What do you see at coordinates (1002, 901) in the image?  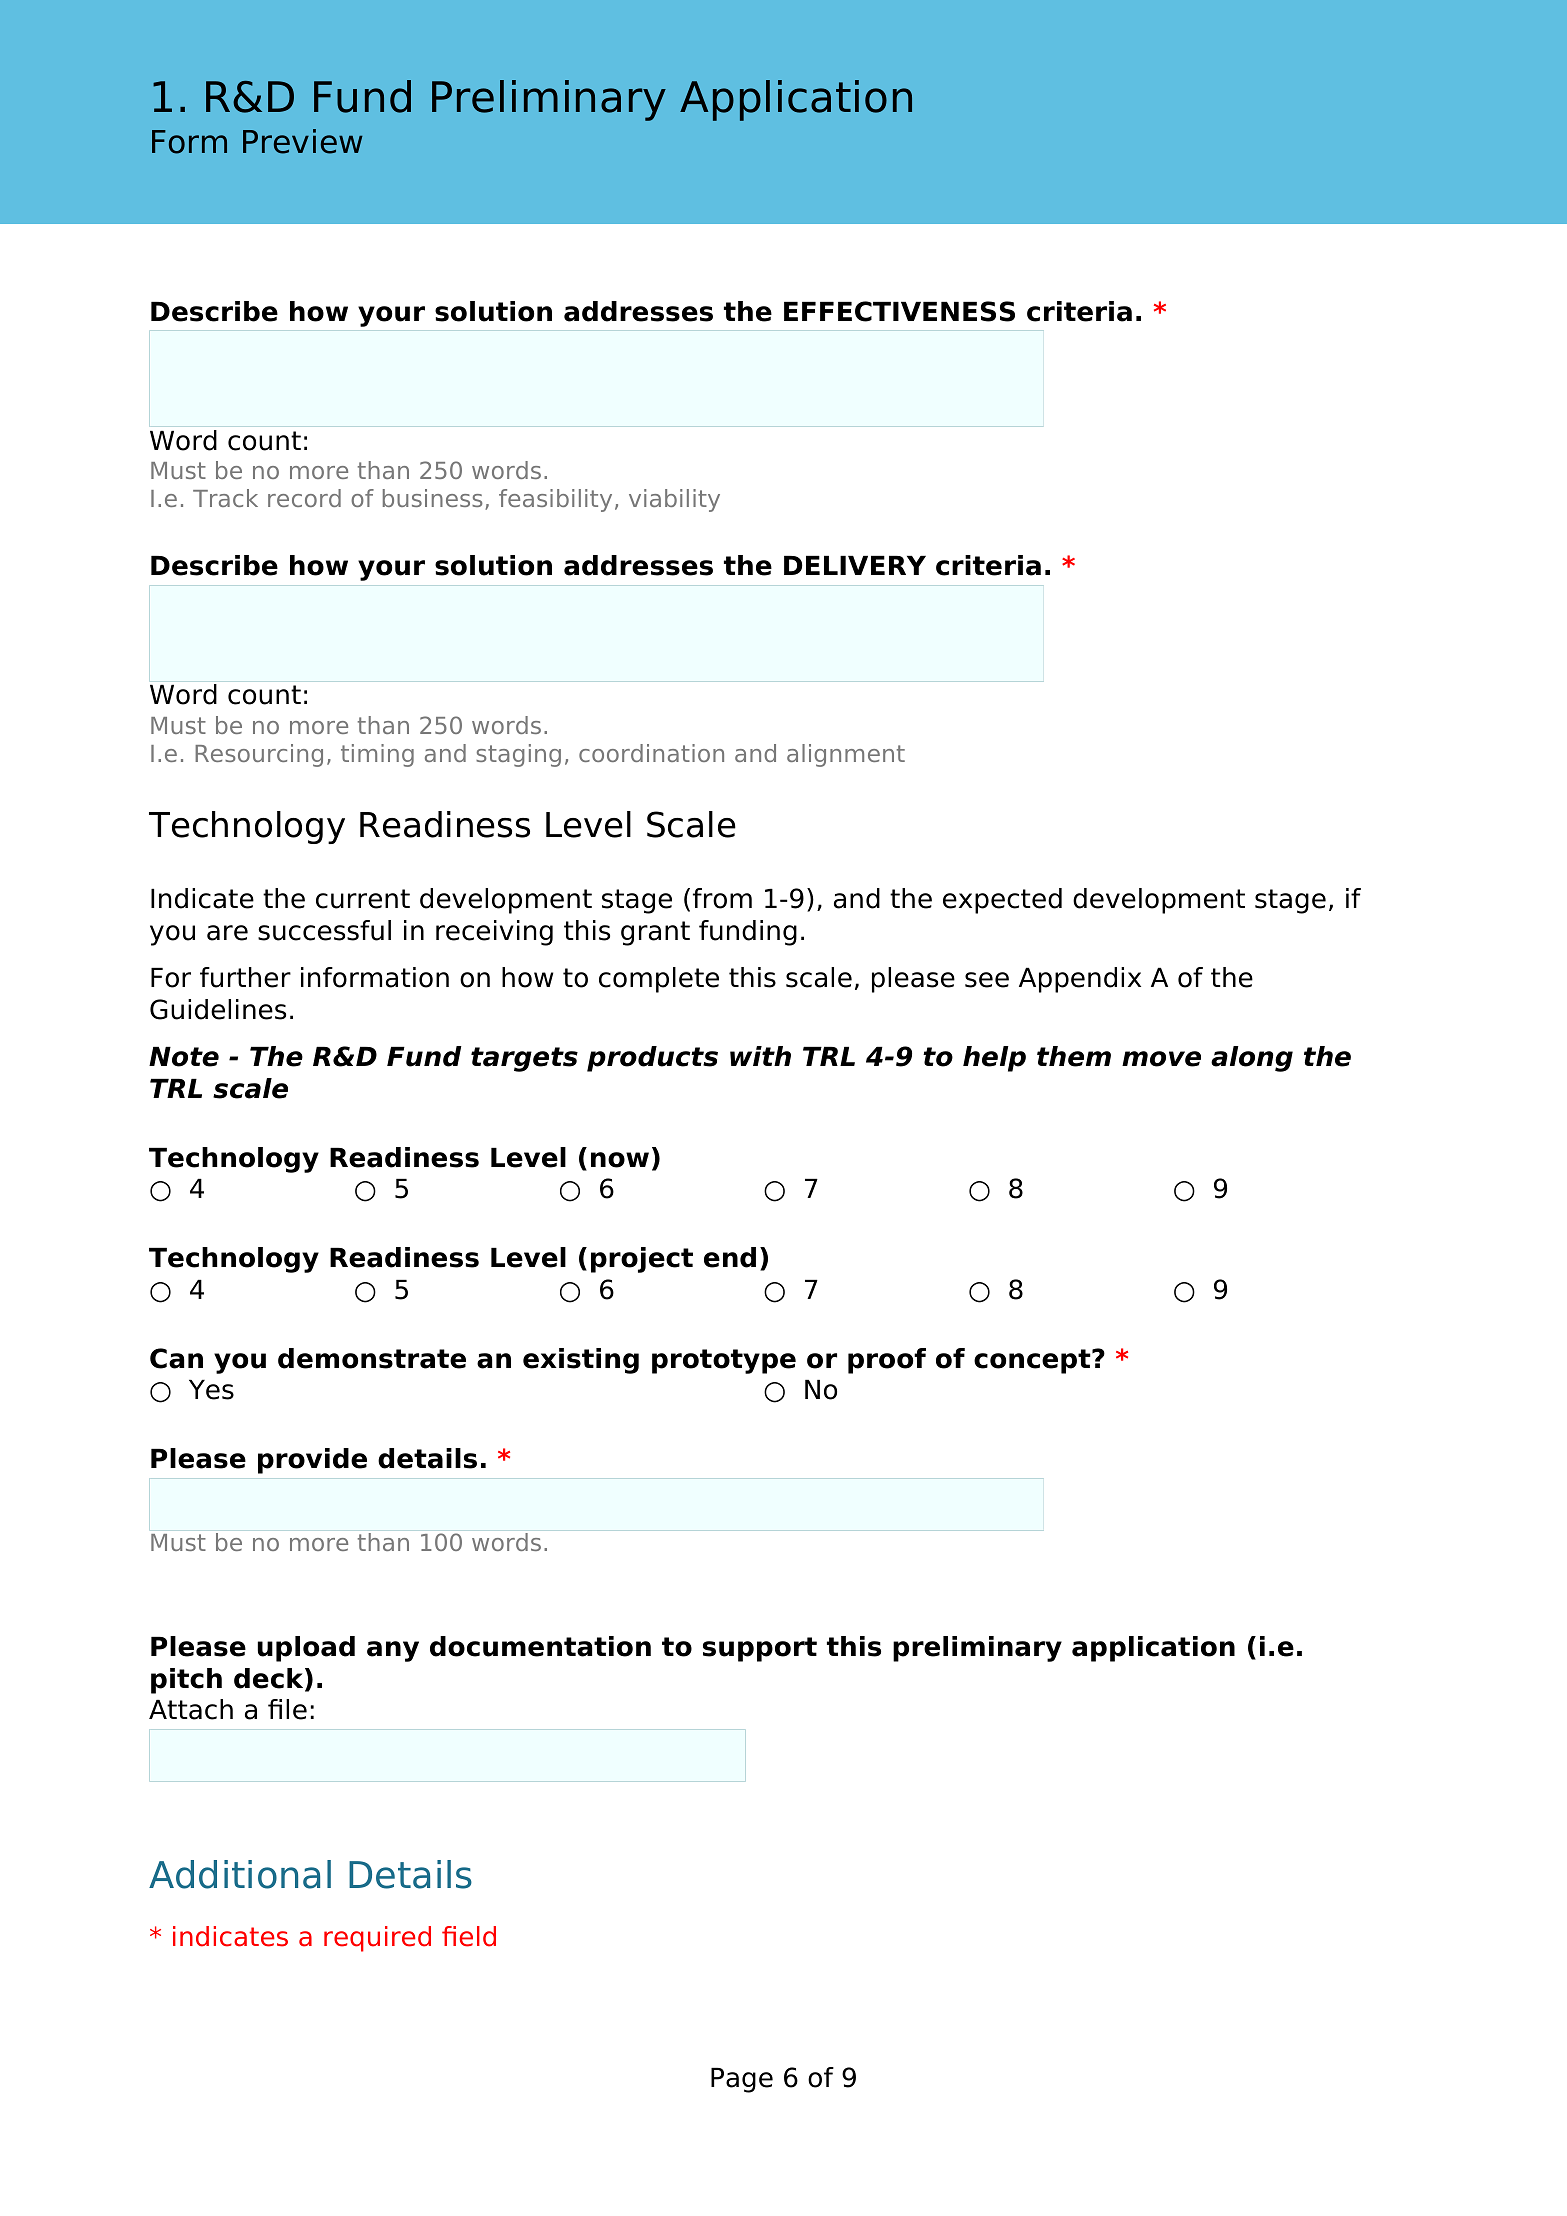 I see `expected` at bounding box center [1002, 901].
